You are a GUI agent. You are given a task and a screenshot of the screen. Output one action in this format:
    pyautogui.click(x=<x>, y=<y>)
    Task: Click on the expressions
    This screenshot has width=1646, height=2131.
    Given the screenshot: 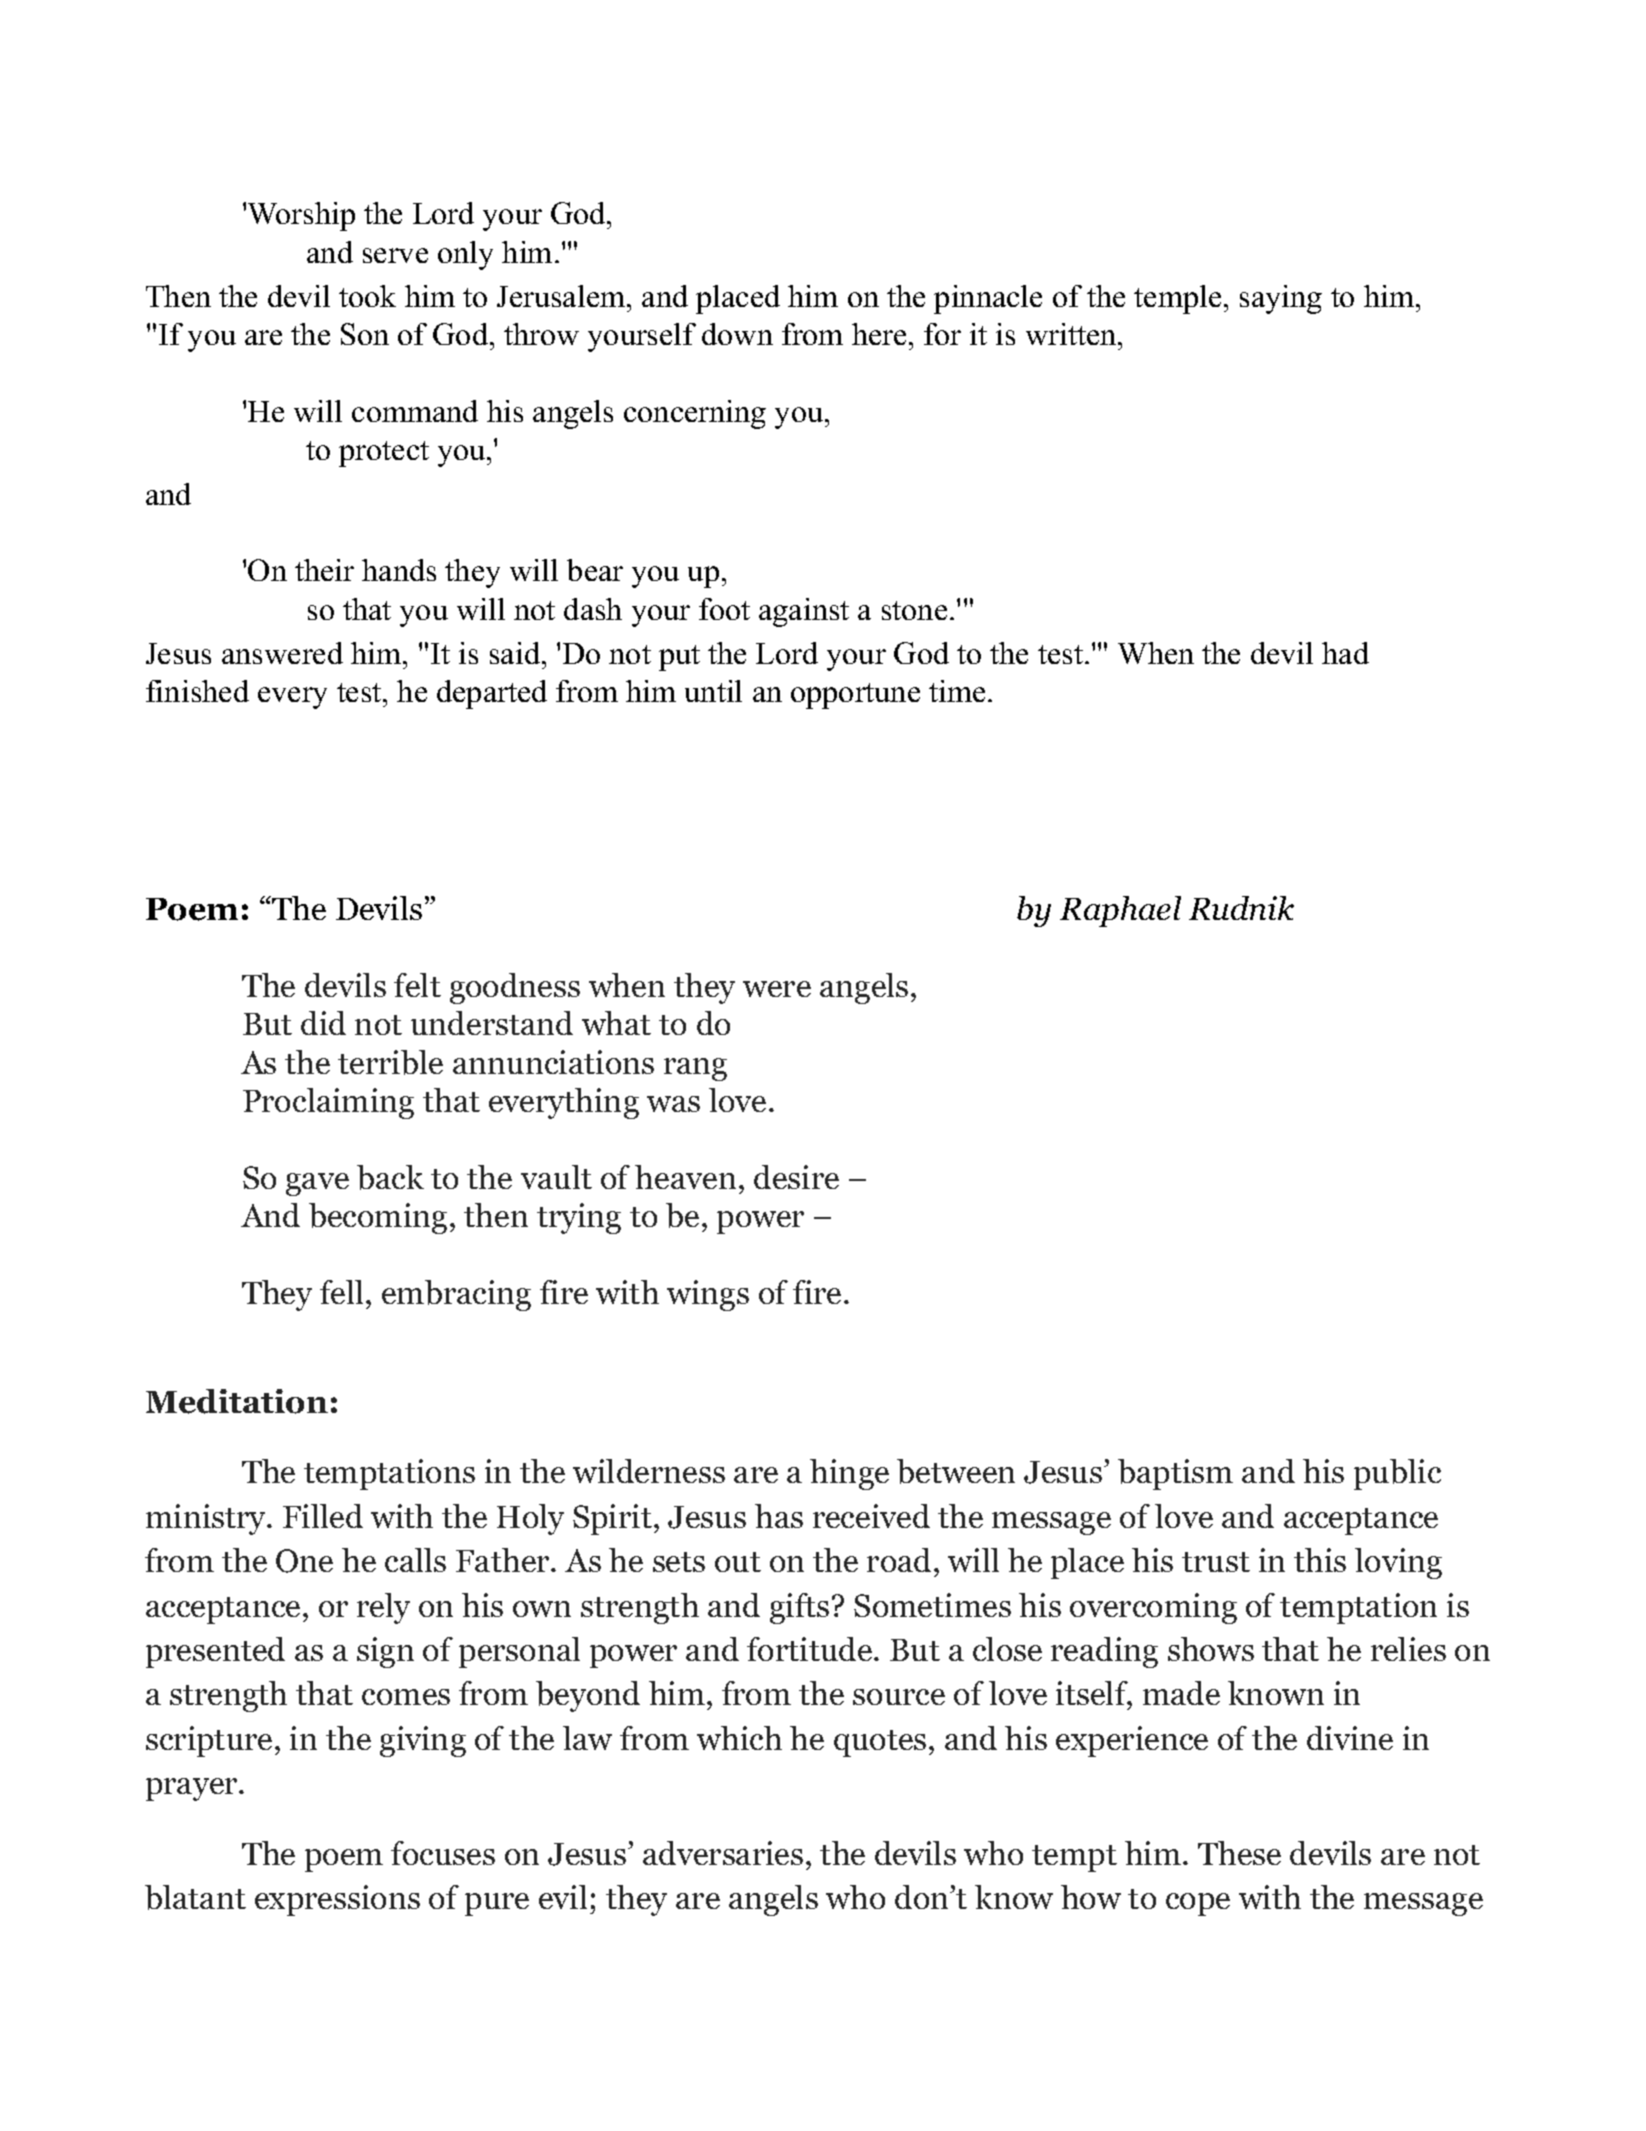 What is the action you would take?
    pyautogui.click(x=337, y=1900)
